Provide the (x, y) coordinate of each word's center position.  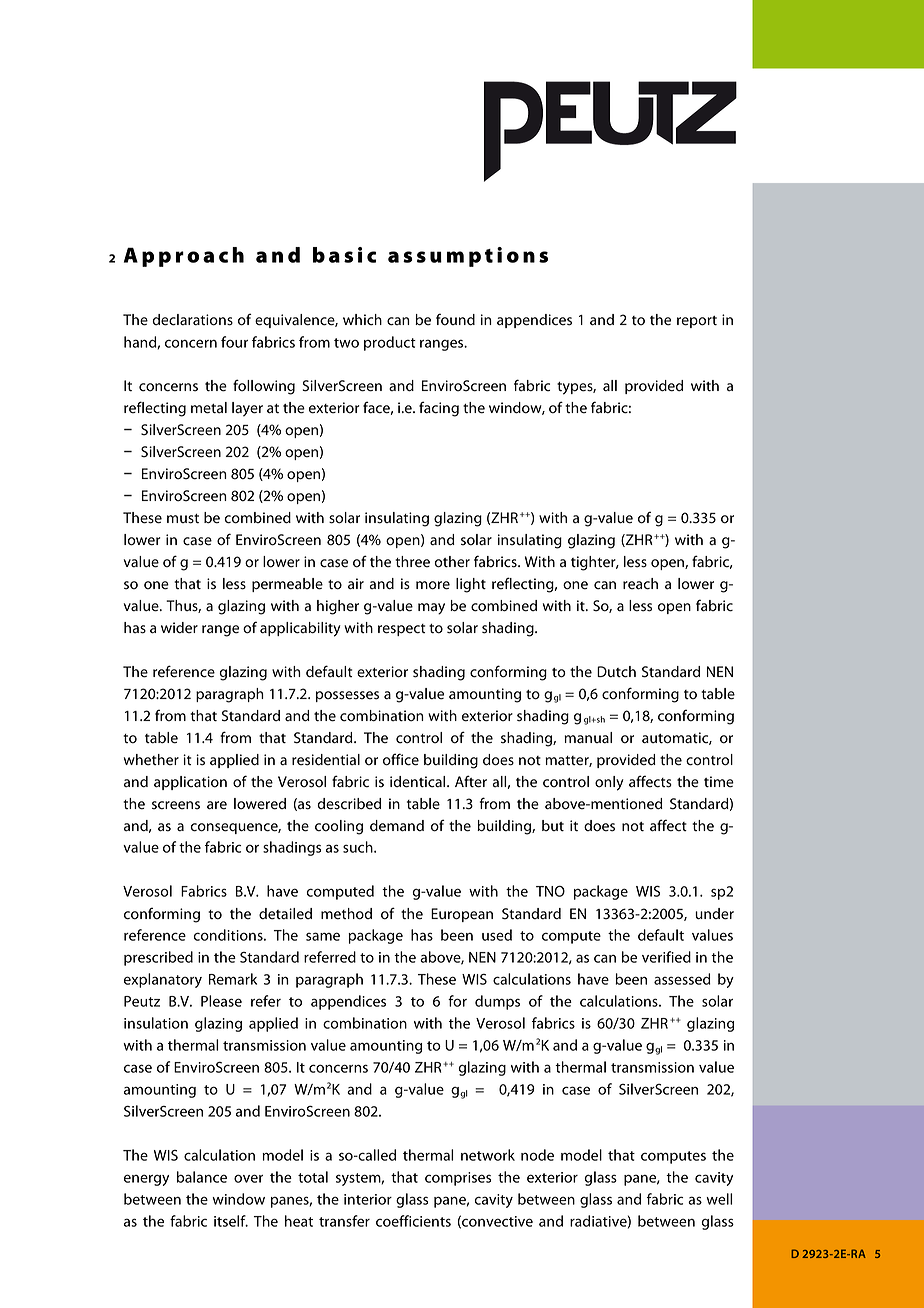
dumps (497, 1002)
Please (221, 1001)
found (455, 319)
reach (640, 584)
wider (179, 628)
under (714, 914)
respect (401, 630)
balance (202, 1177)
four (234, 342)
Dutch (616, 672)
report (697, 322)
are (217, 805)
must (183, 519)
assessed (682, 979)
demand (397, 826)
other (452, 562)
